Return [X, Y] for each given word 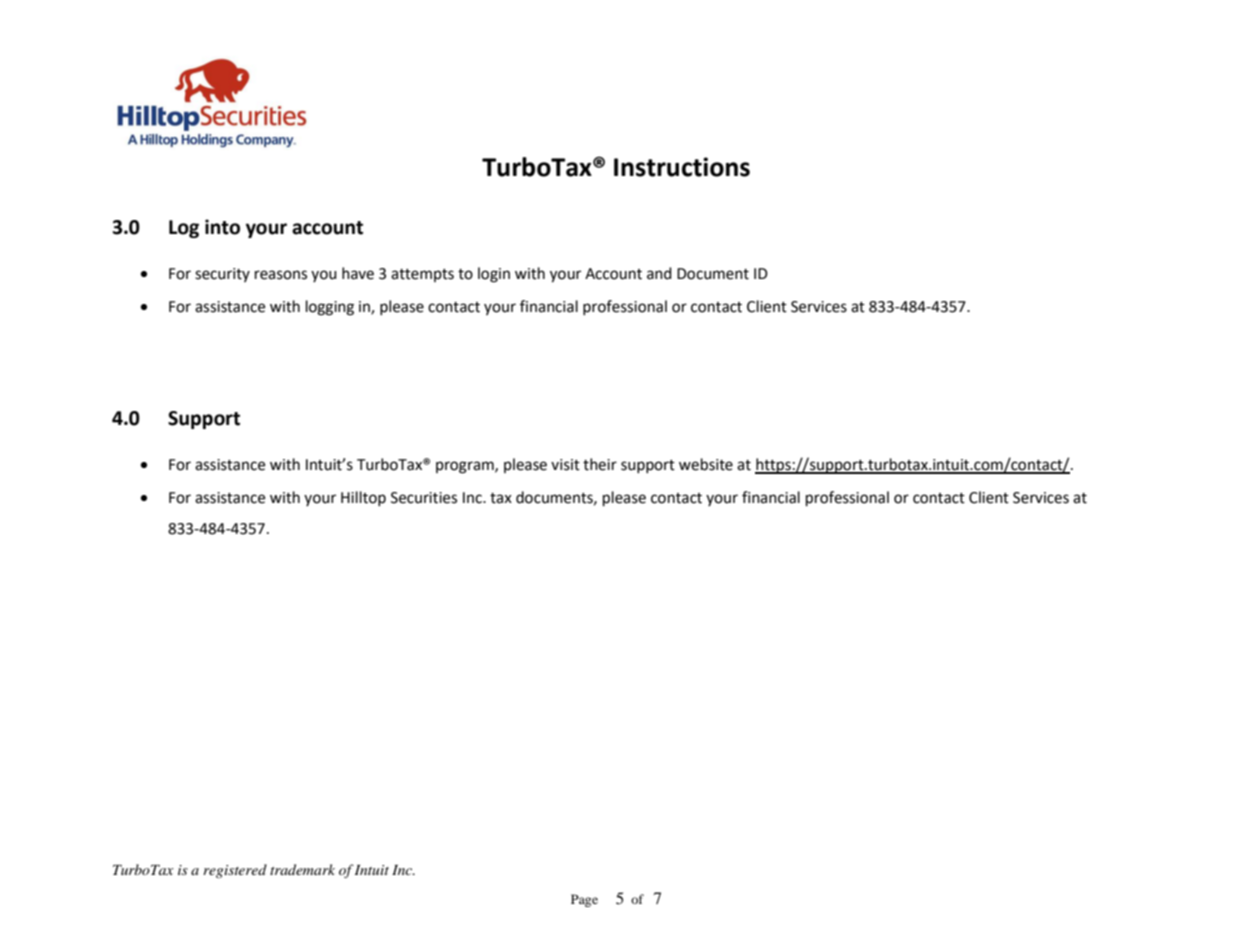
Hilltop [363, 498]
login [494, 275]
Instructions [682, 167]
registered [235, 871]
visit [565, 465]
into [222, 227]
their [600, 464]
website [706, 464]
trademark [302, 869]
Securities [424, 498]
